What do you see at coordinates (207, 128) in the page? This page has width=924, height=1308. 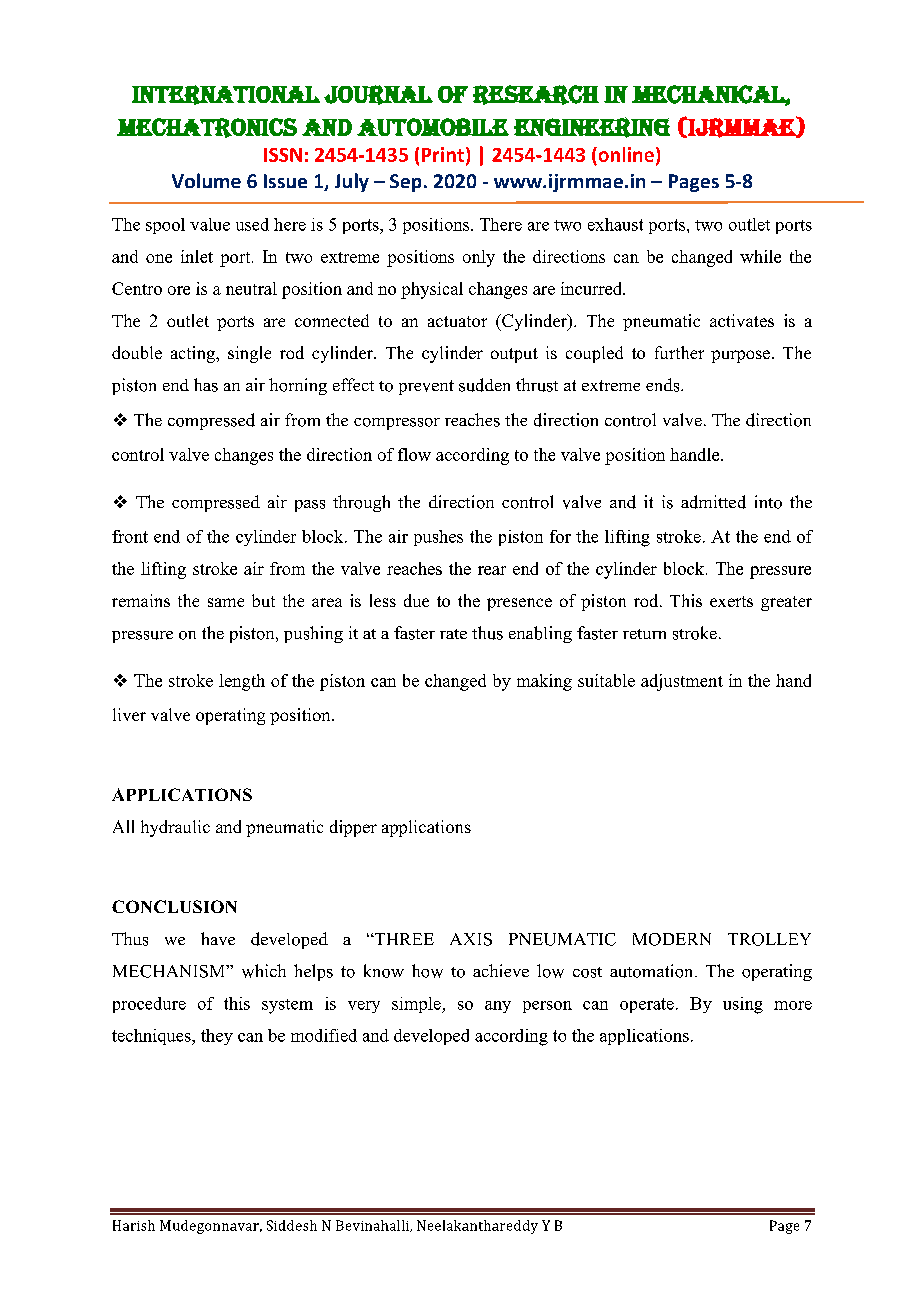 I see `Mechatronics` at bounding box center [207, 128].
